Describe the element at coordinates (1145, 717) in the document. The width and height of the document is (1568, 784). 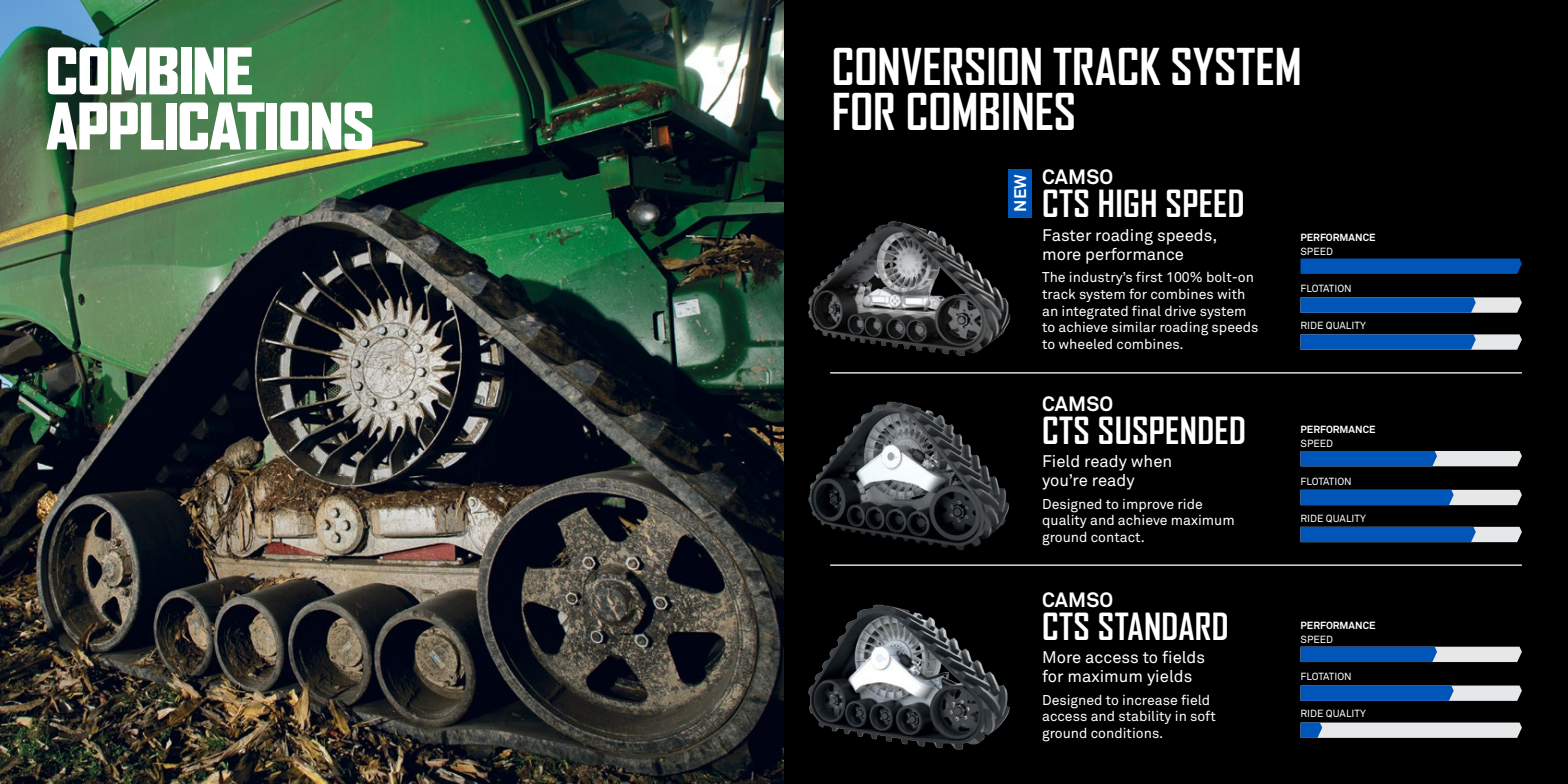
I see `stability` at that location.
